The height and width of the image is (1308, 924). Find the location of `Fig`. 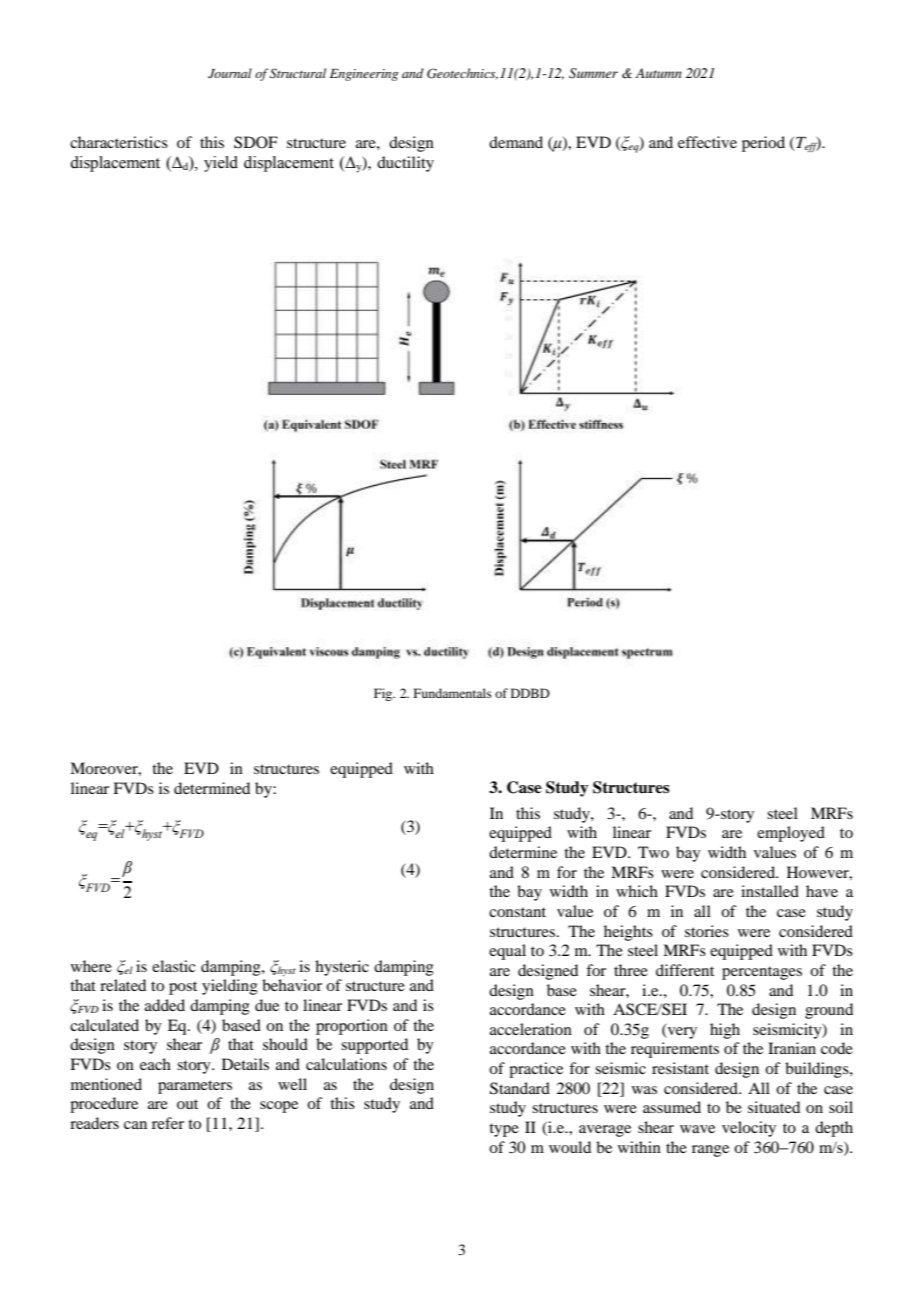

Fig is located at coordinates (384, 694).
